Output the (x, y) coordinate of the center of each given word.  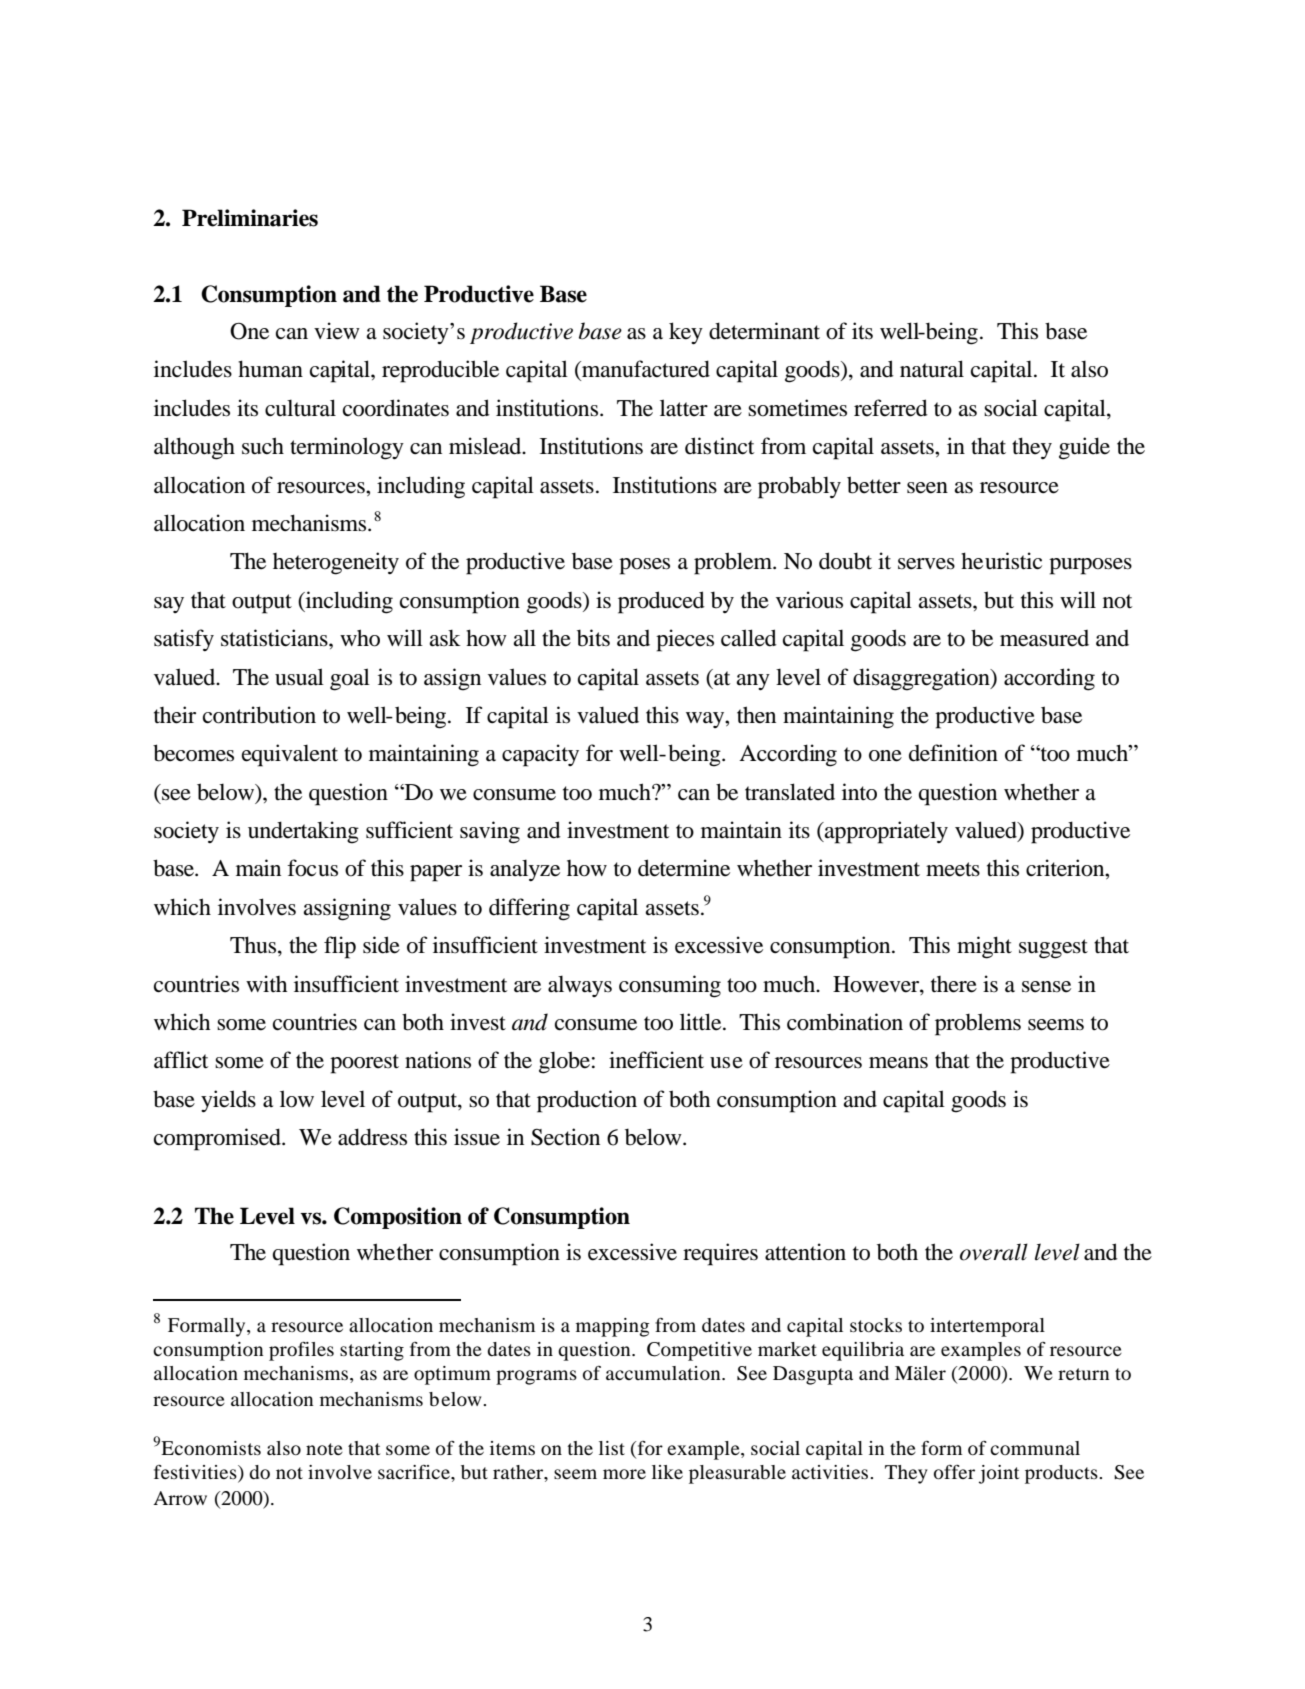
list (612, 1448)
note (324, 1449)
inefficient (656, 1060)
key (686, 333)
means (898, 1063)
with (266, 983)
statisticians (275, 638)
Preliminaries (250, 218)
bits (593, 638)
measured (1044, 638)
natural (932, 369)
